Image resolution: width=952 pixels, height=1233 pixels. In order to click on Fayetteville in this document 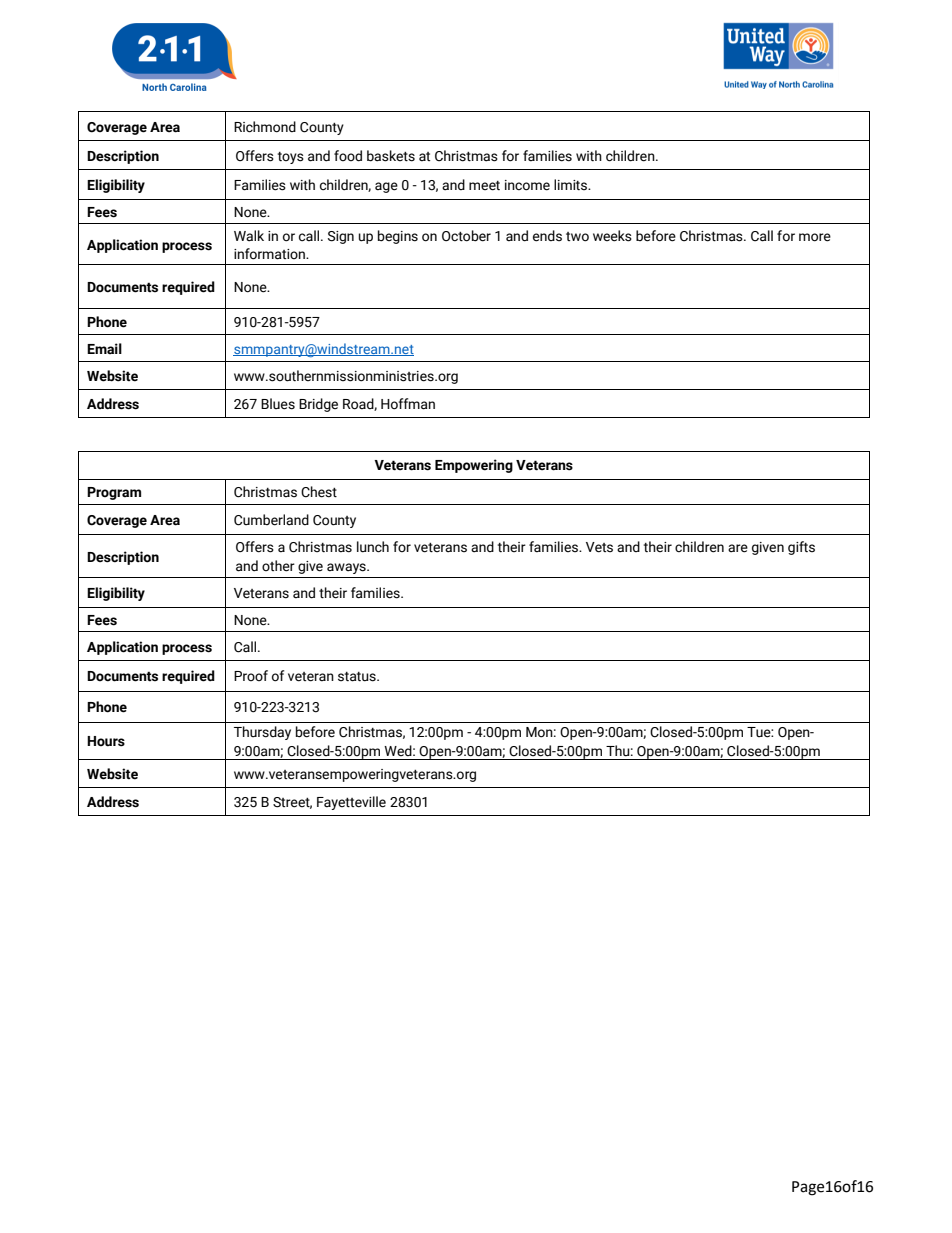, I will do `click(351, 803)`.
